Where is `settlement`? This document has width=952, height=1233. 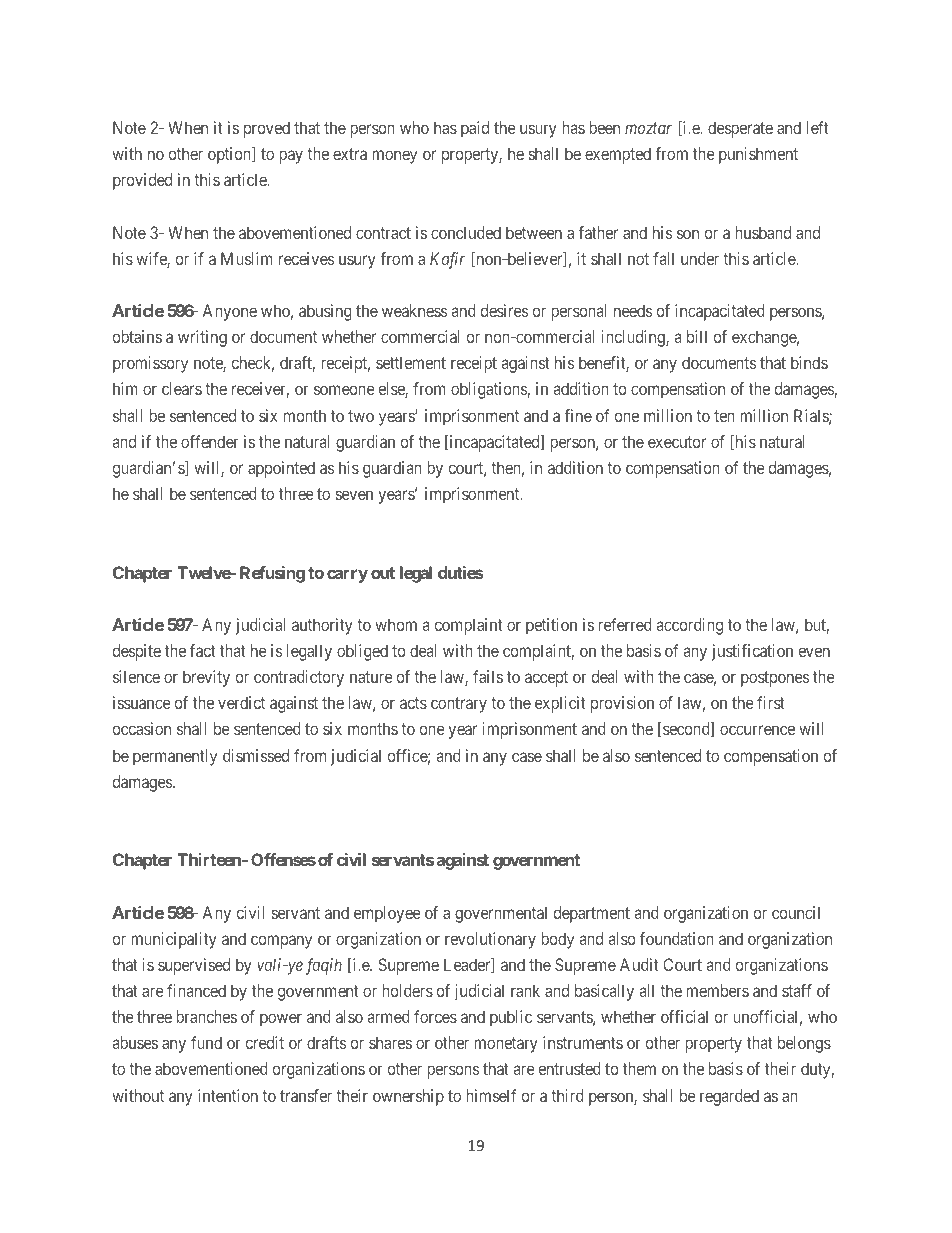
settlement is located at coordinates (411, 362).
